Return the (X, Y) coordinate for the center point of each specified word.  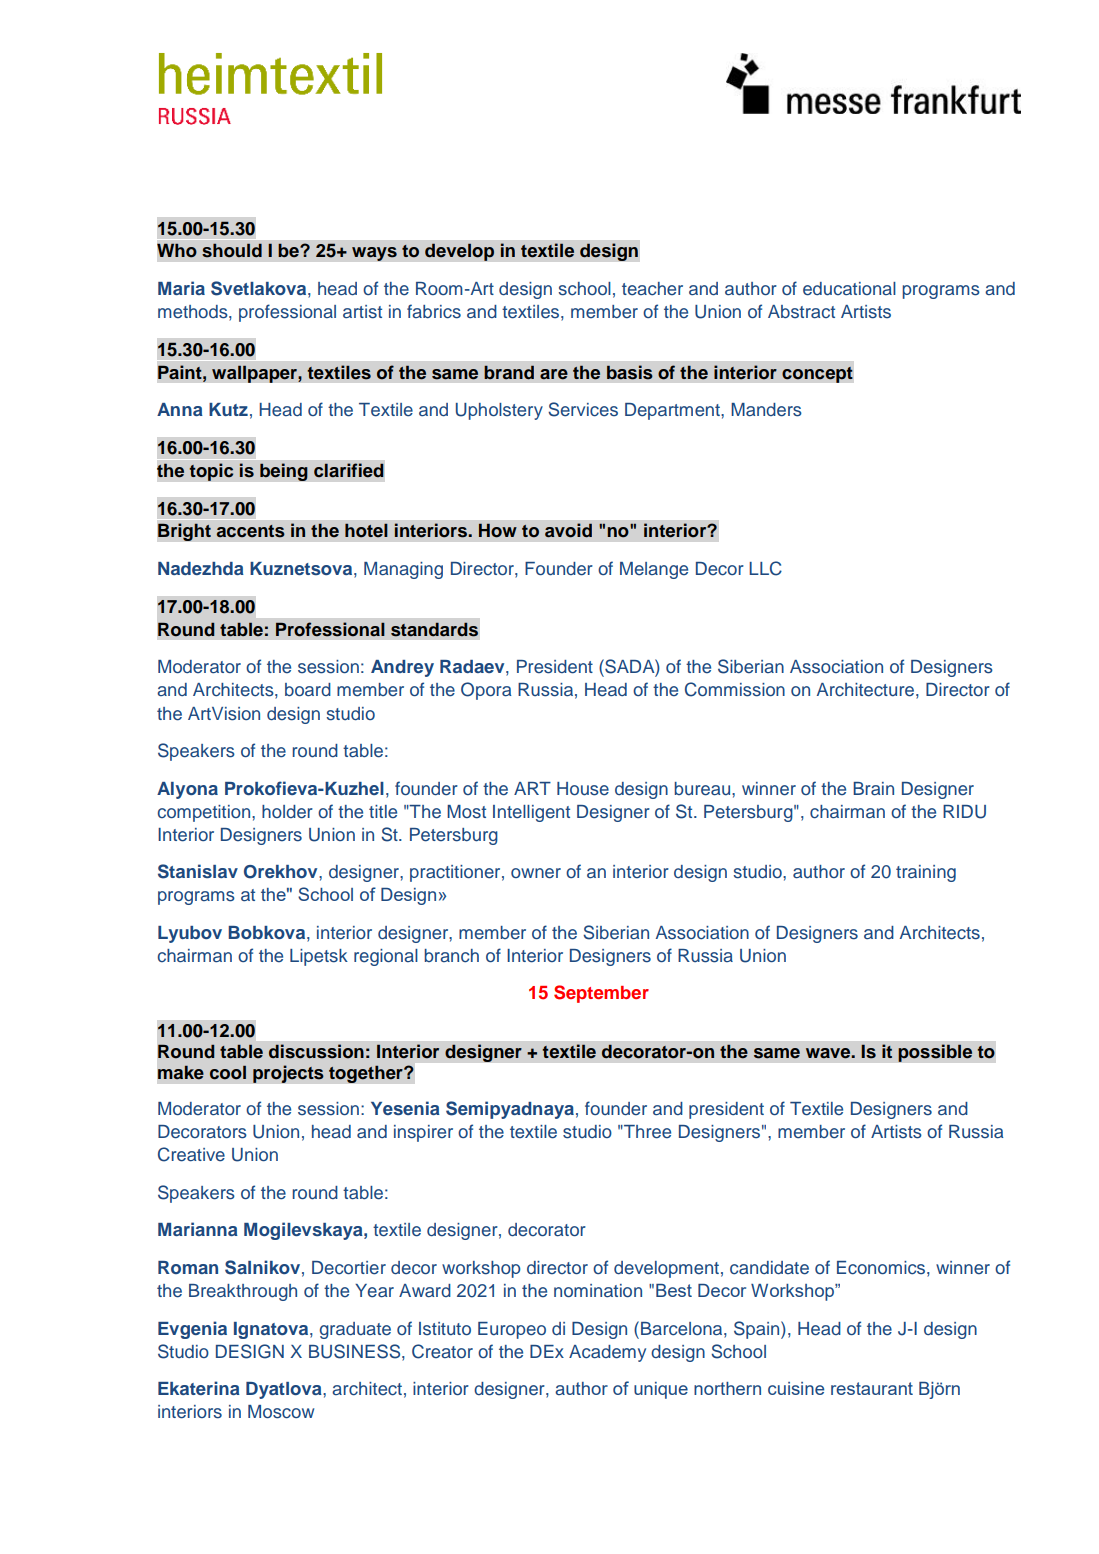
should (232, 250)
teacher (652, 289)
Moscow (281, 1412)
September (601, 994)
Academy (607, 1353)
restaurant (872, 1388)
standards (434, 629)
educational (849, 289)
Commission (735, 689)
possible (935, 1053)
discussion (316, 1051)
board (308, 689)
